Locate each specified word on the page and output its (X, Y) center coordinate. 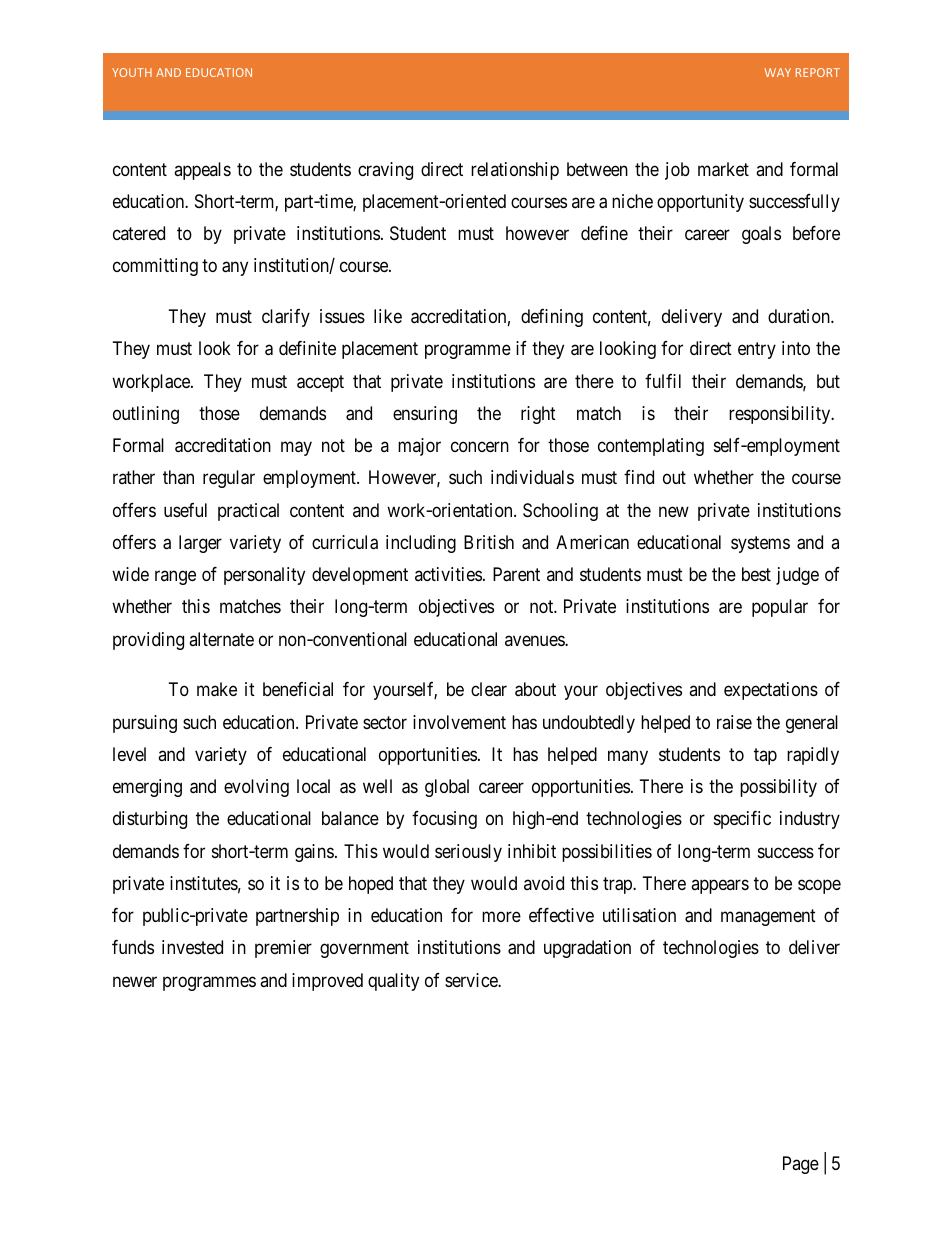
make (217, 689)
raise (734, 722)
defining (552, 318)
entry (757, 351)
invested (192, 947)
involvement (459, 722)
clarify (286, 318)
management (768, 917)
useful (185, 510)
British (489, 542)
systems (760, 544)
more (501, 917)
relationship (515, 171)
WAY (777, 72)
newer (135, 981)
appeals (202, 171)
